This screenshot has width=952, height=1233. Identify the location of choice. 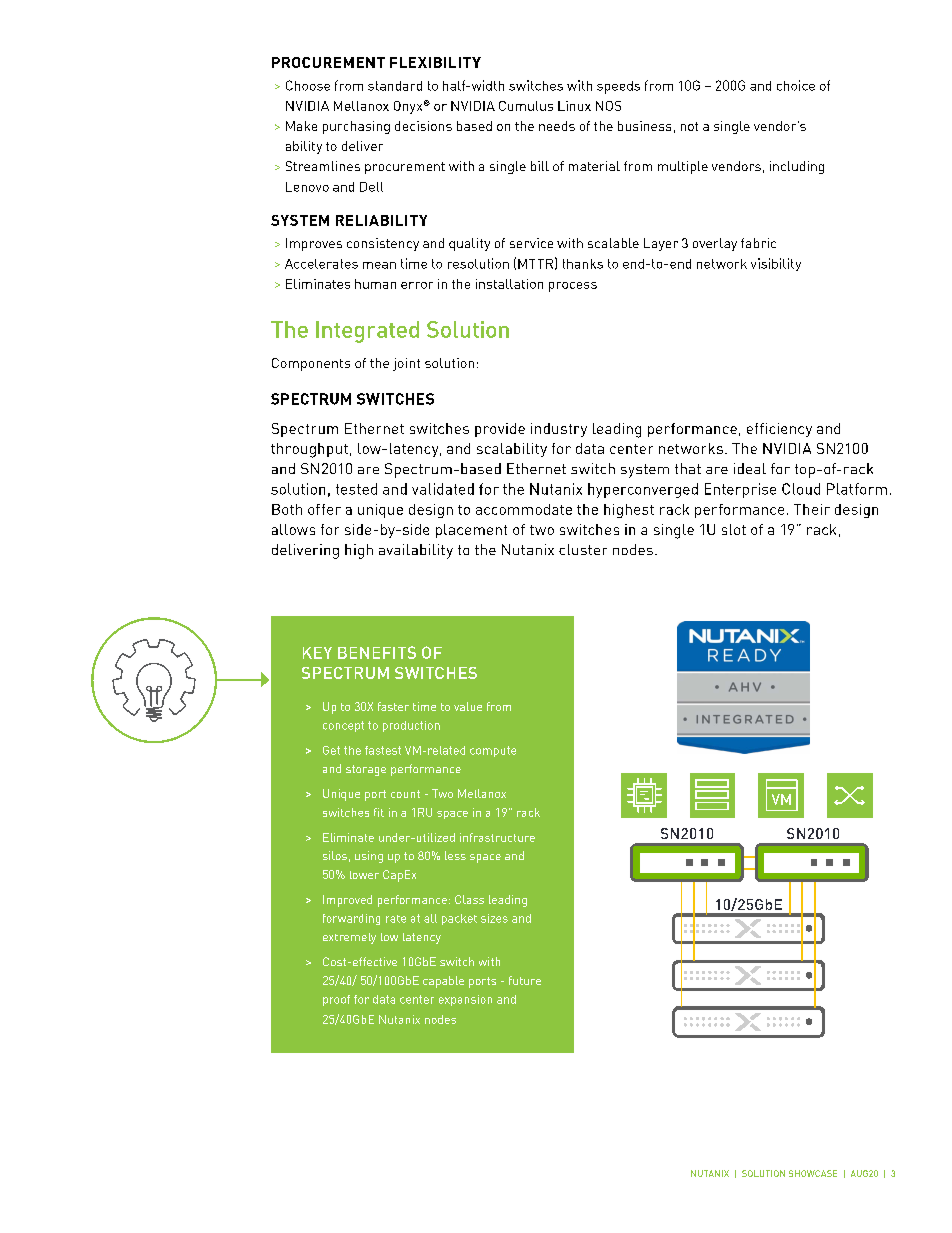
(796, 85).
